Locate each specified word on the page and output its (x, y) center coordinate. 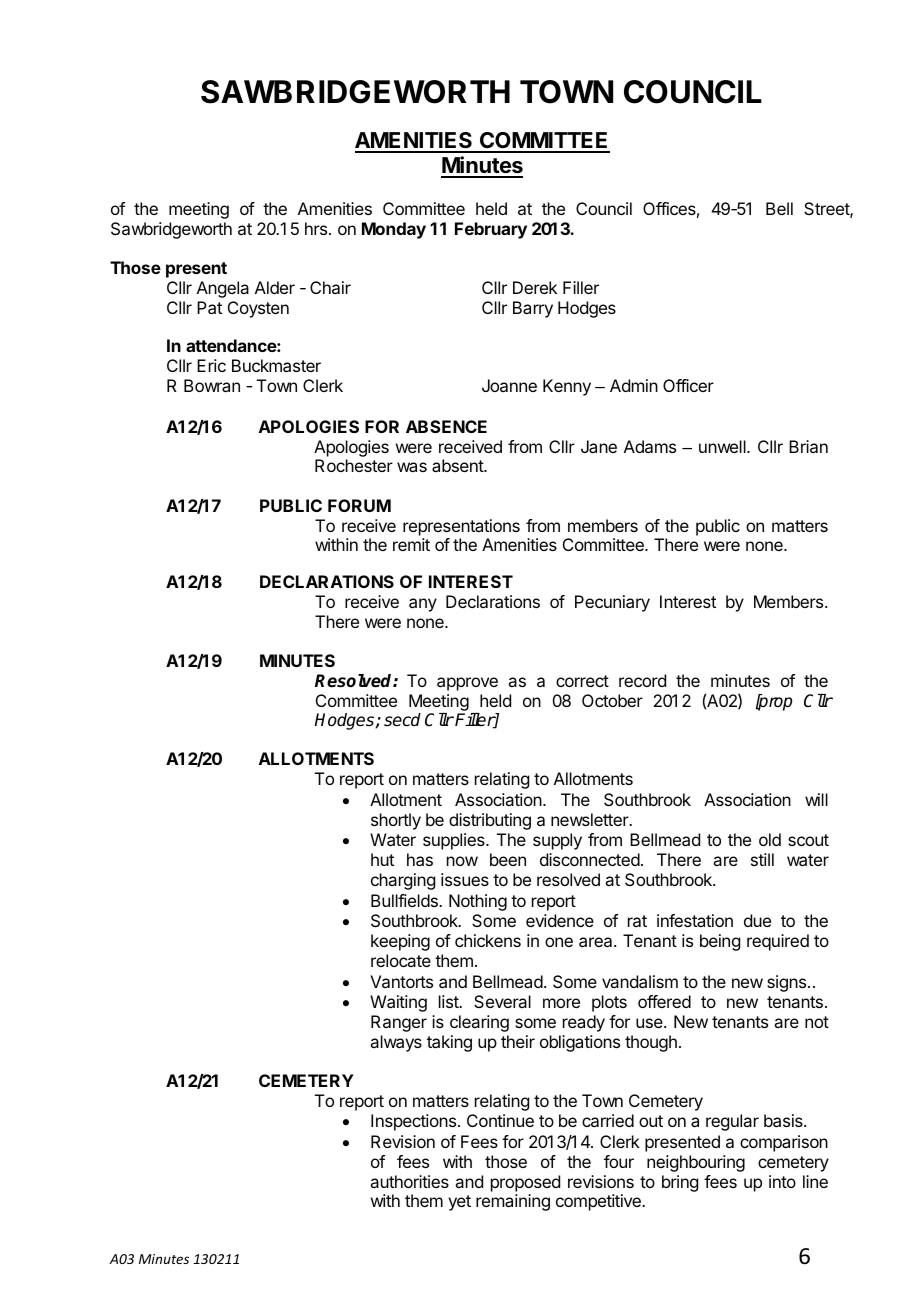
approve (467, 684)
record (642, 680)
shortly (396, 821)
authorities (409, 1181)
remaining (513, 1202)
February (491, 230)
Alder (275, 287)
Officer (688, 385)
